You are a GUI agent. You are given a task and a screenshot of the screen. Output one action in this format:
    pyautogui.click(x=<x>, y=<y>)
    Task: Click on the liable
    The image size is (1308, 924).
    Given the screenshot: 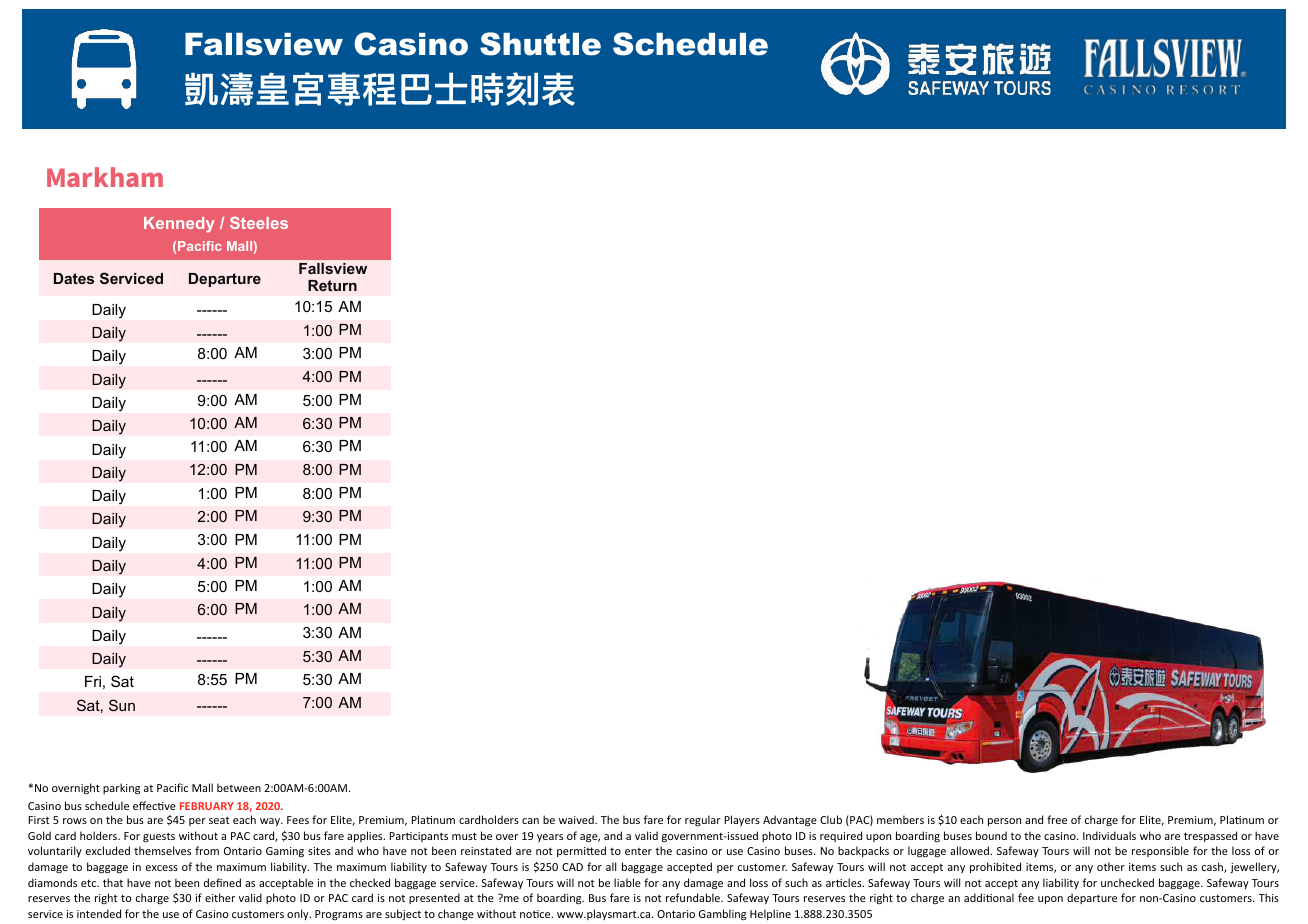 What is the action you would take?
    pyautogui.click(x=627, y=882)
